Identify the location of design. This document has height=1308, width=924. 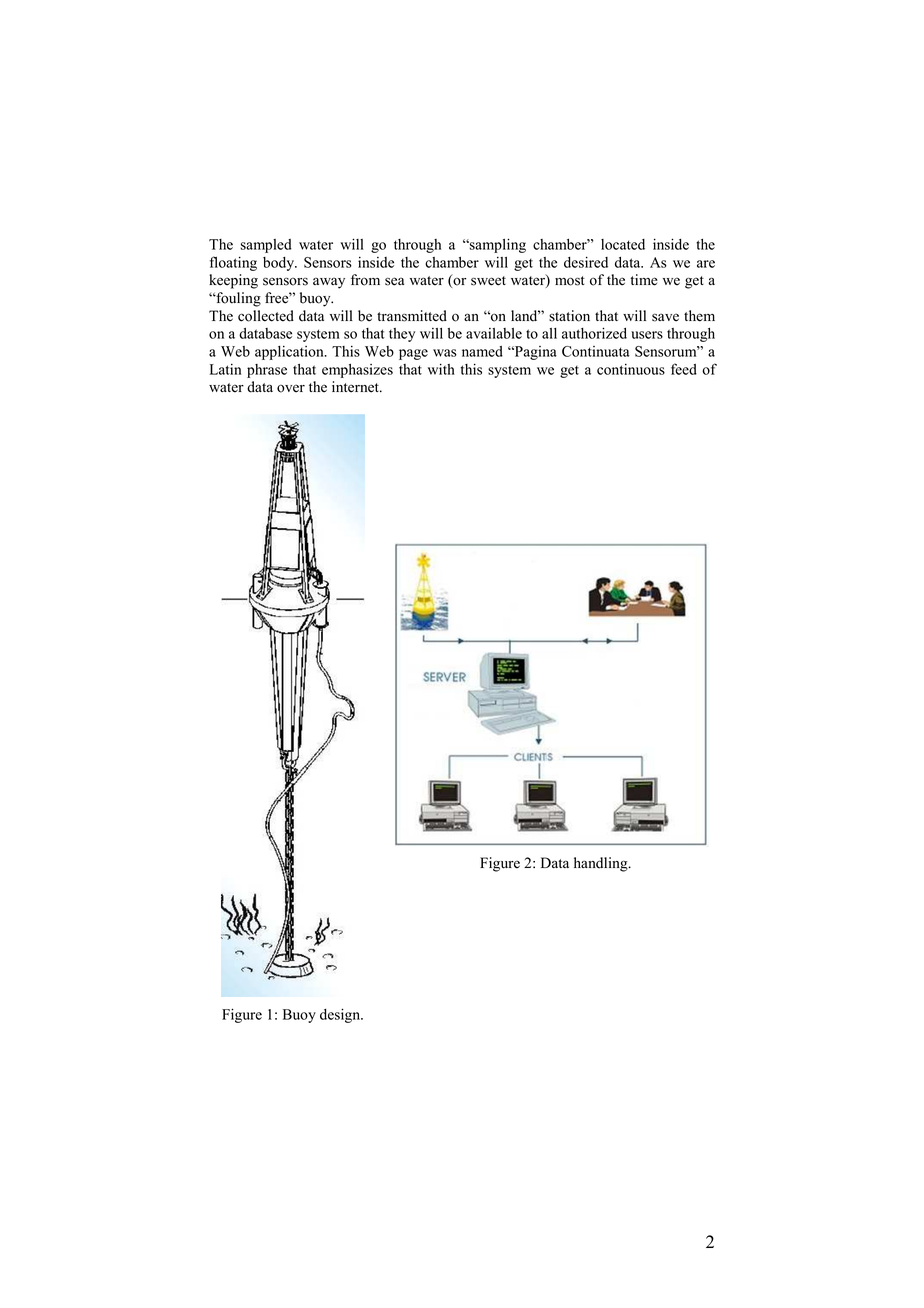
(341, 1015).
